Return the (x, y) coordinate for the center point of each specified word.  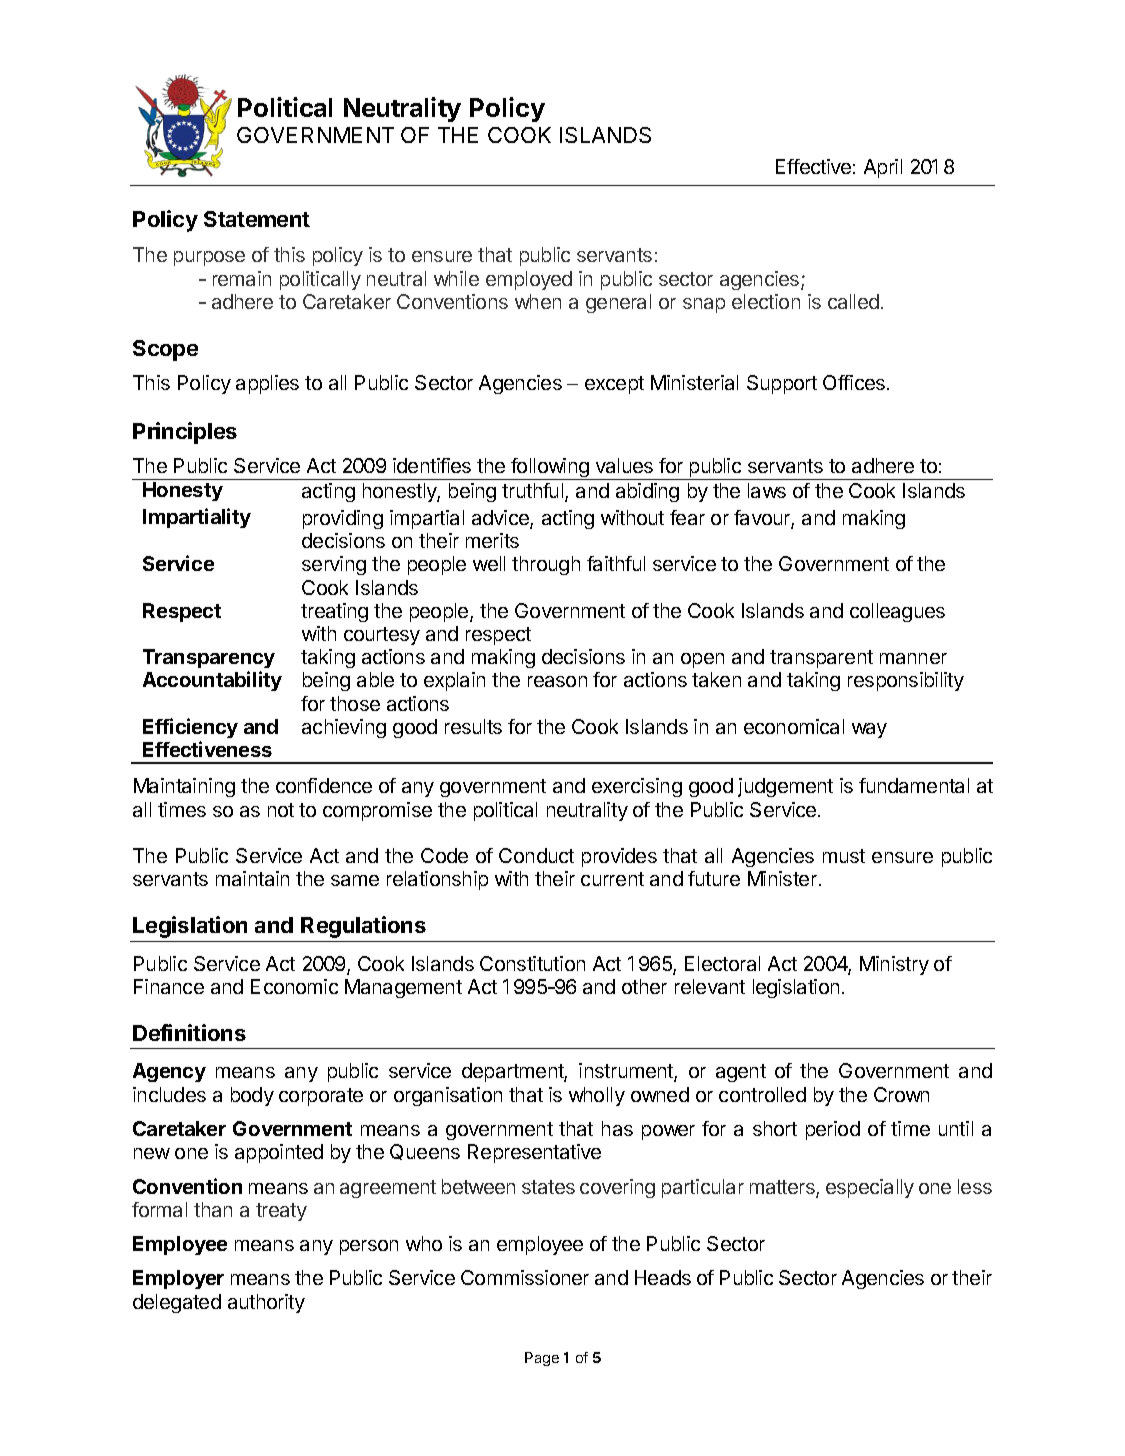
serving (334, 565)
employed (529, 280)
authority (266, 1303)
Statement (257, 219)
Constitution (532, 963)
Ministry (894, 965)
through (546, 565)
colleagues (897, 612)
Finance (169, 986)
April (883, 168)
